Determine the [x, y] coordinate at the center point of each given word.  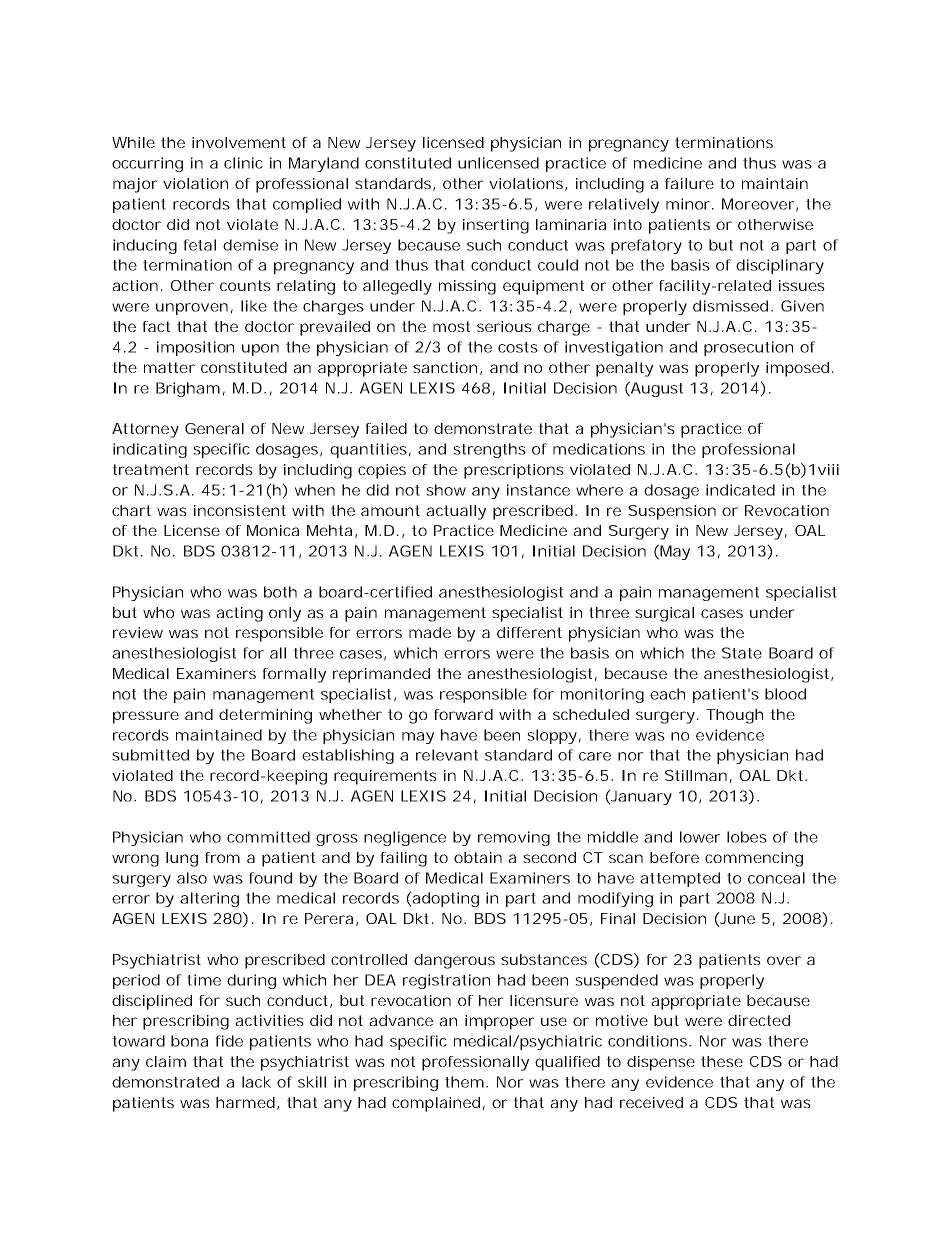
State [742, 653]
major [135, 185]
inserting [496, 226]
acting [239, 614]
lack [256, 1082]
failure [689, 183]
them [466, 1082]
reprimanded [381, 675]
